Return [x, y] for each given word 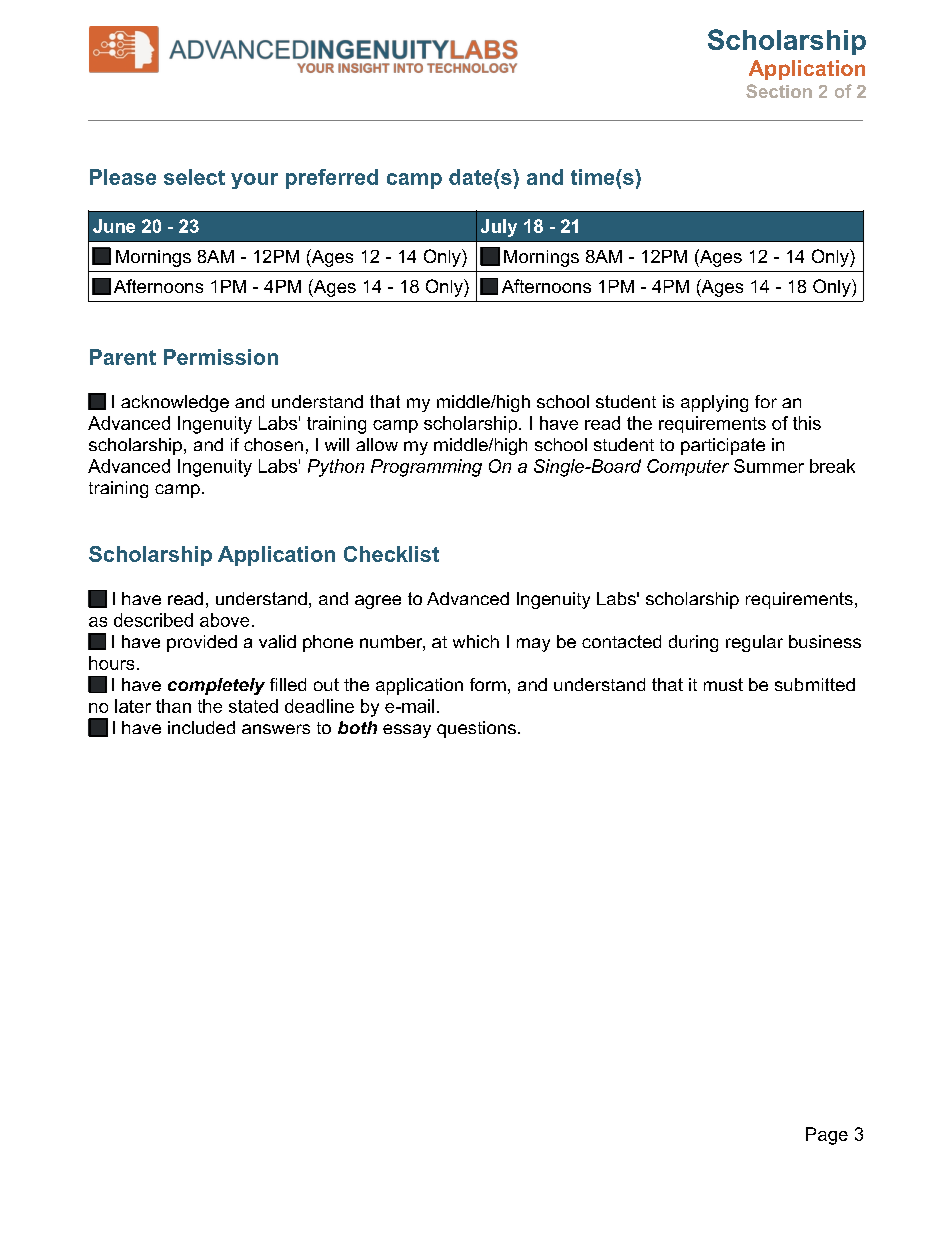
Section [779, 91]
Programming [426, 468]
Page [827, 1136]
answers [276, 729]
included [201, 727]
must [723, 684]
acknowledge [175, 403]
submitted [815, 684]
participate [723, 446]
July [499, 228]
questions [476, 729]
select [194, 177]
